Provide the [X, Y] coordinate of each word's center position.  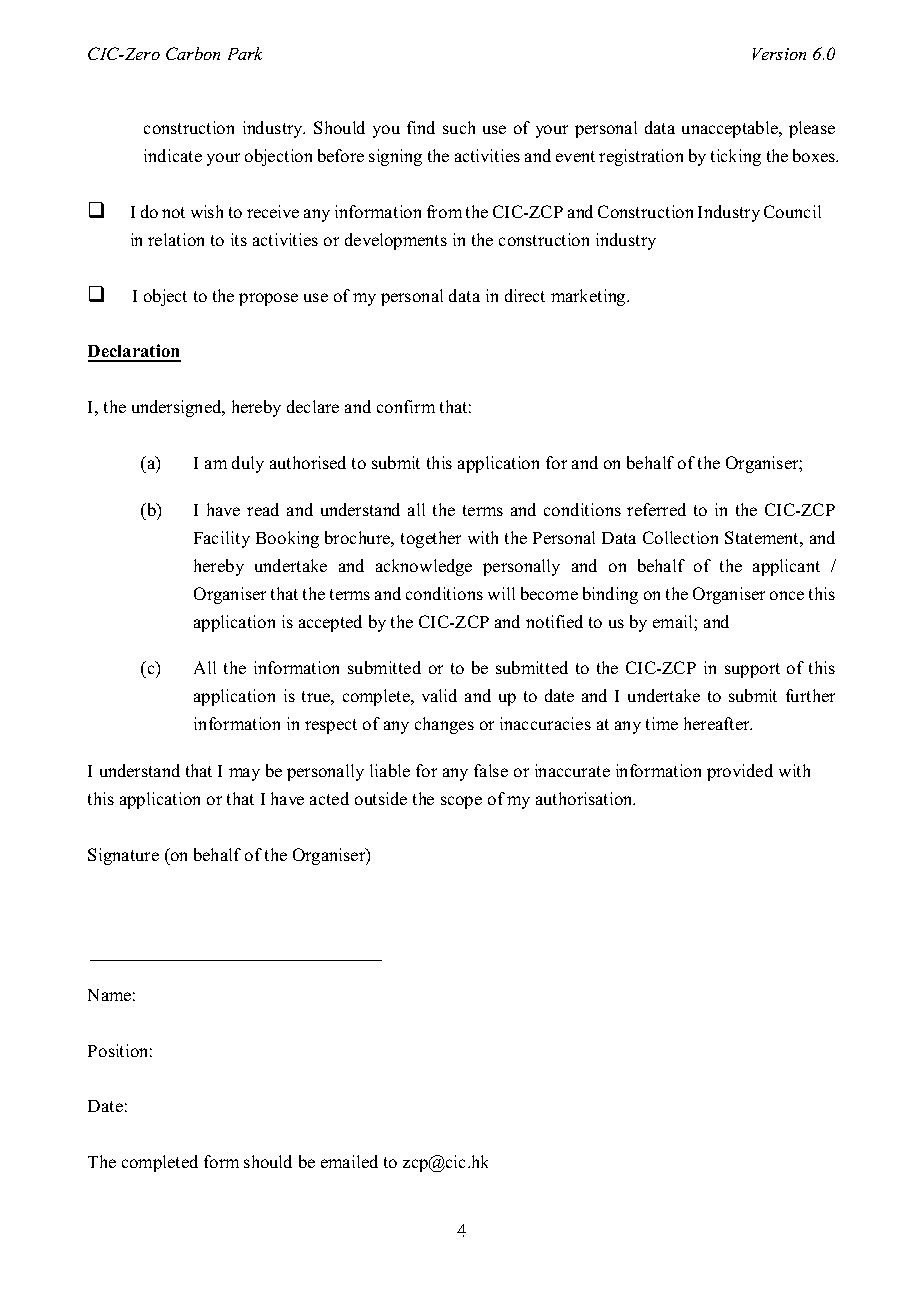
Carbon [193, 53]
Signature [123, 856]
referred [656, 509]
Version [779, 54]
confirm [406, 406]
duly [248, 464]
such [459, 127]
